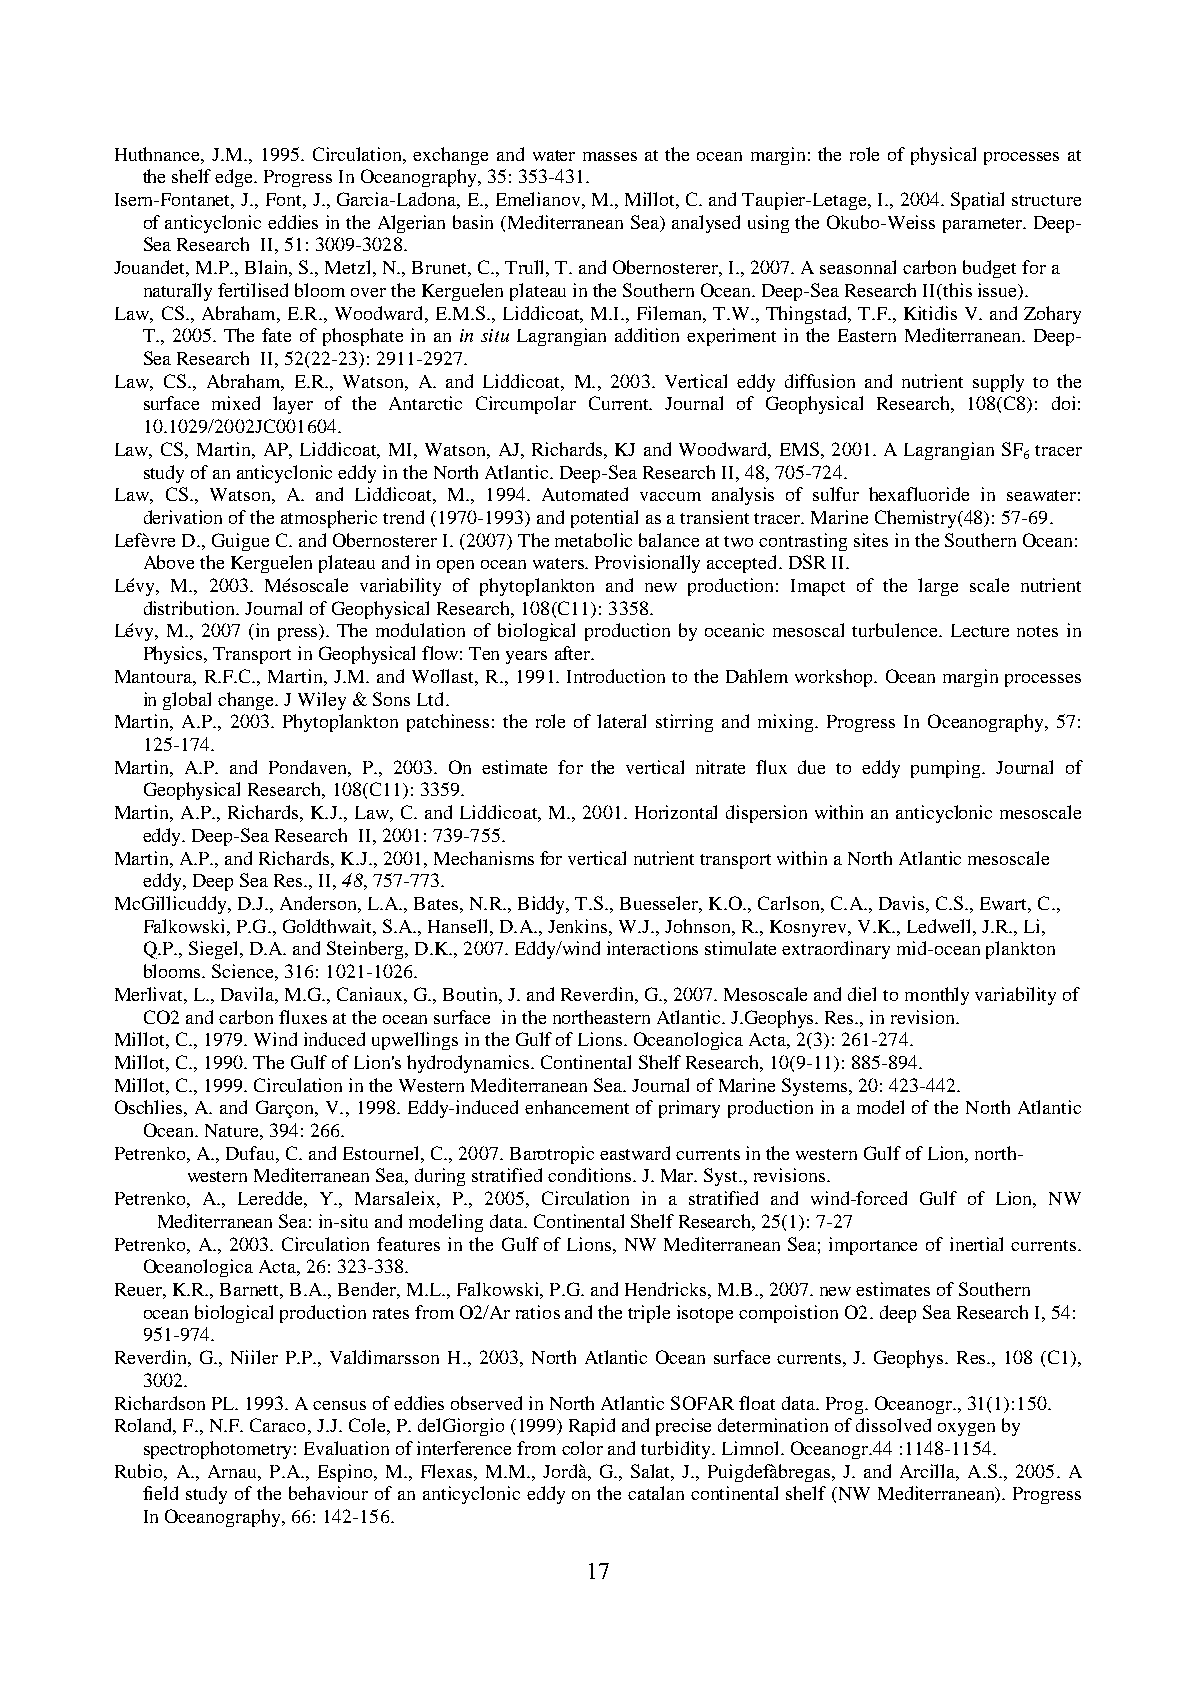  I want to click on Lecture, so click(980, 630).
